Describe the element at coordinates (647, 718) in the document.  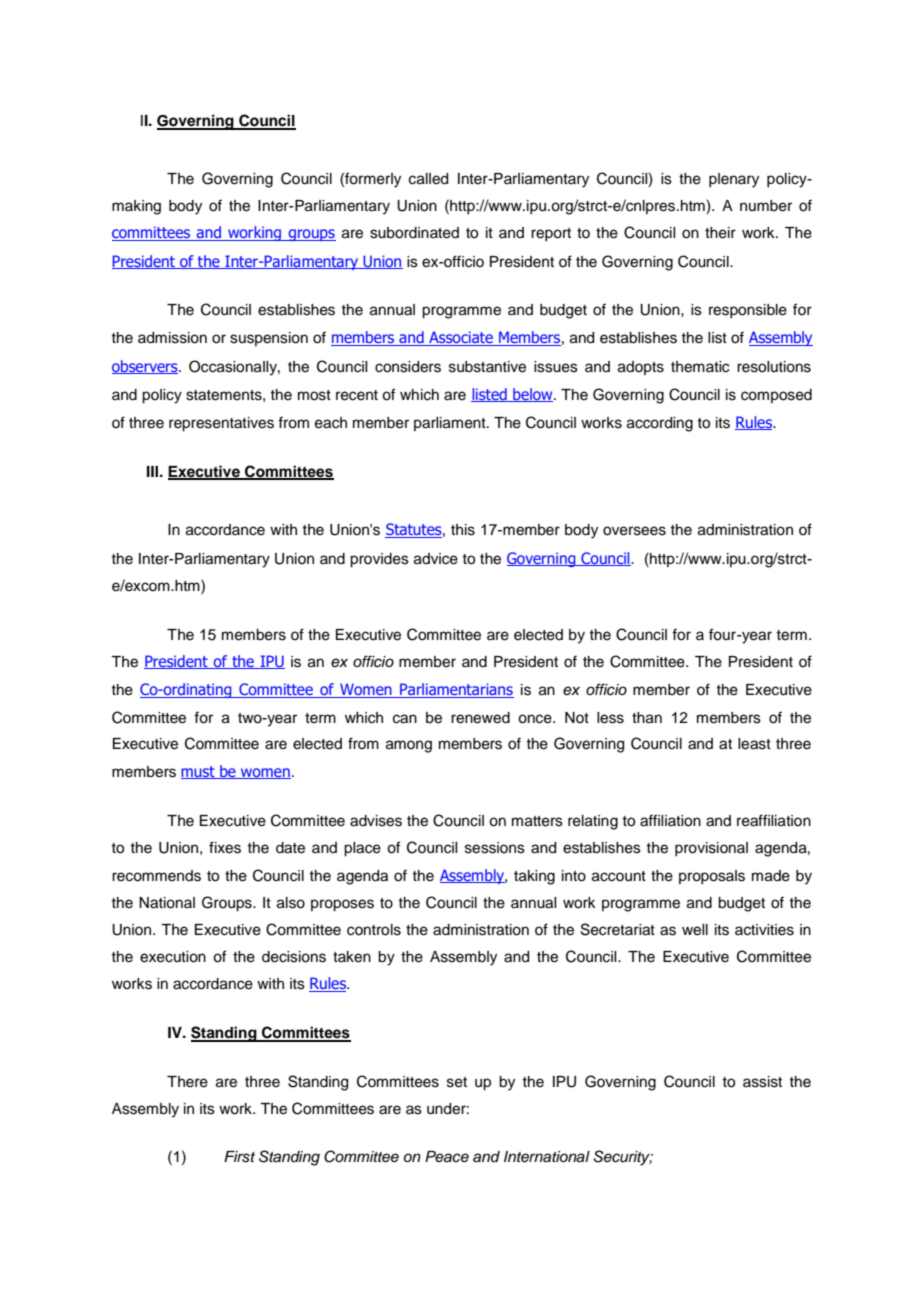
I see `than` at that location.
